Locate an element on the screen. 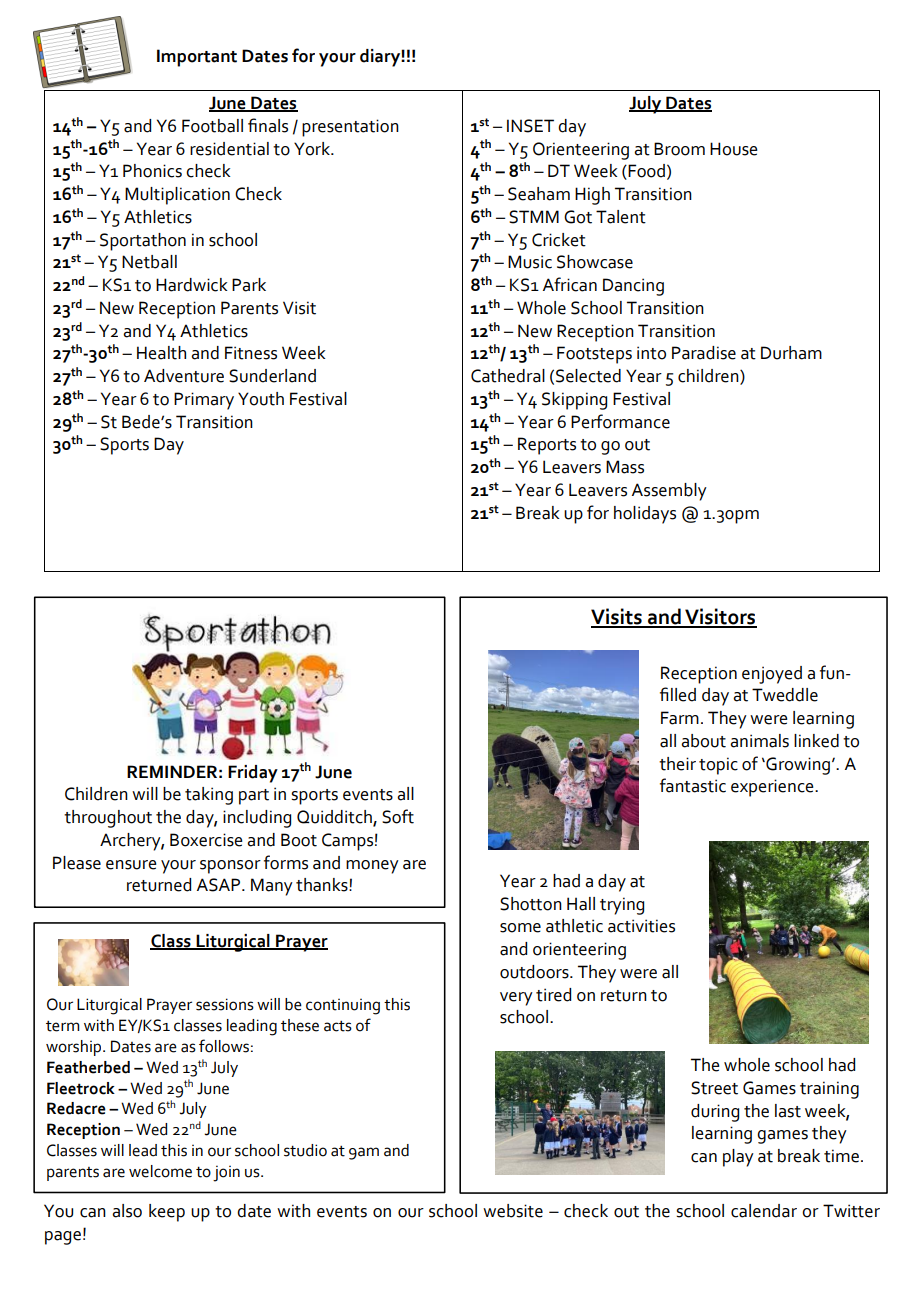  House is located at coordinates (734, 149).
